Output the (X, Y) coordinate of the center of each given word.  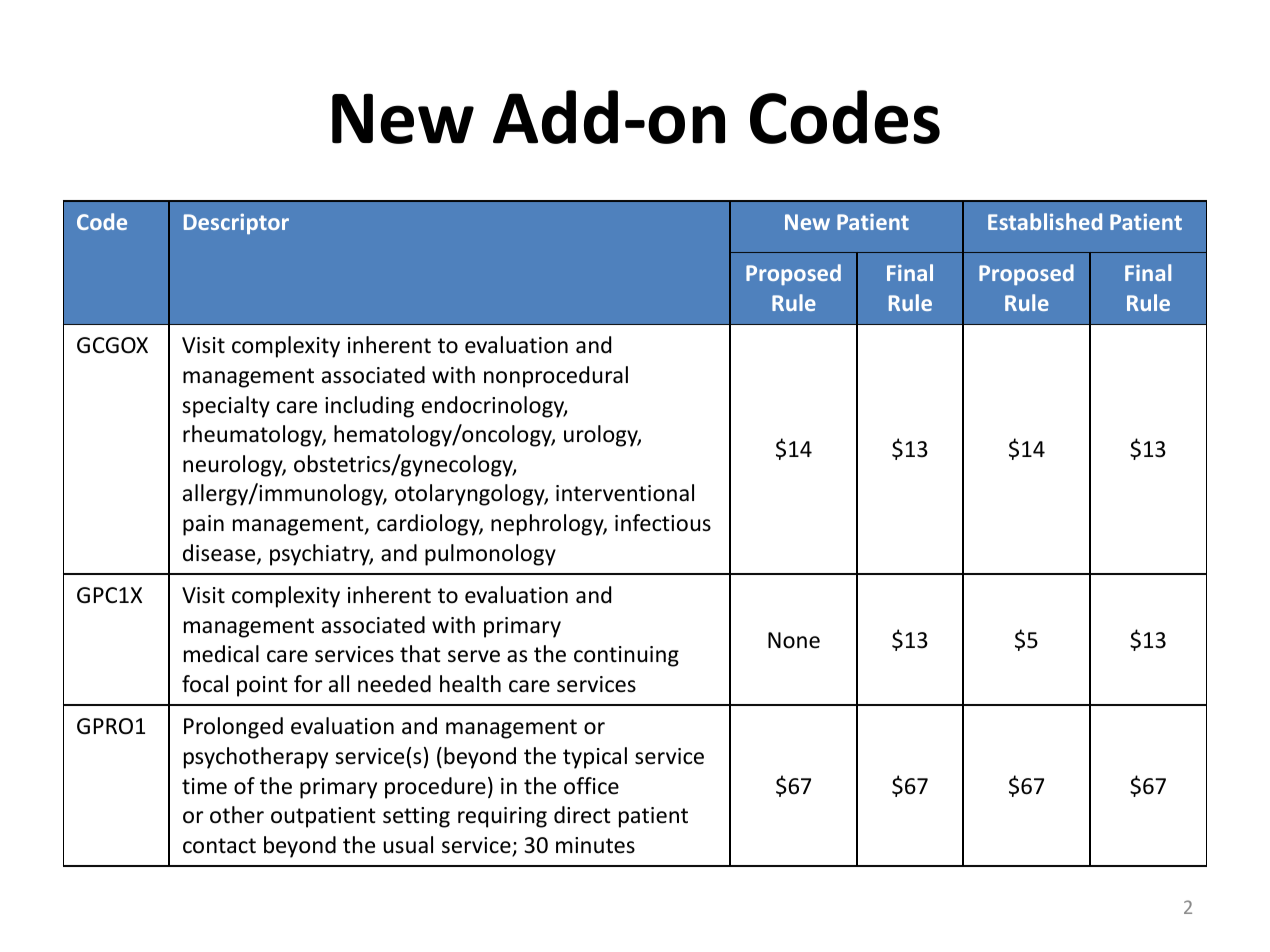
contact (219, 846)
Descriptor (236, 224)
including (369, 407)
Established (1045, 221)
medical (221, 654)
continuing (626, 656)
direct (582, 815)
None (794, 640)
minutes (595, 845)
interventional (625, 493)
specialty (226, 407)
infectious (663, 523)
